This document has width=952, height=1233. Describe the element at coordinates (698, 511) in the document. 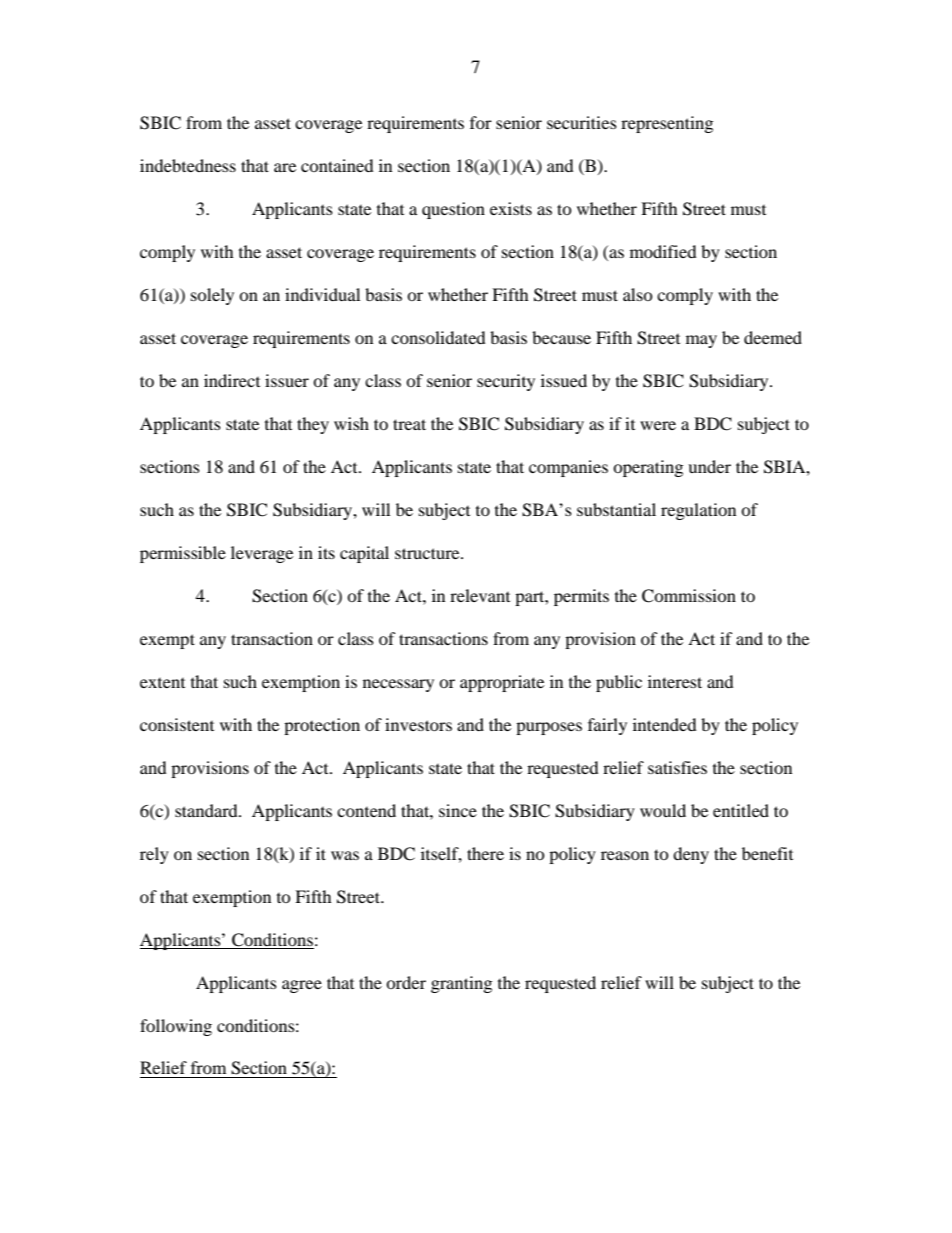

I see `regulation` at that location.
